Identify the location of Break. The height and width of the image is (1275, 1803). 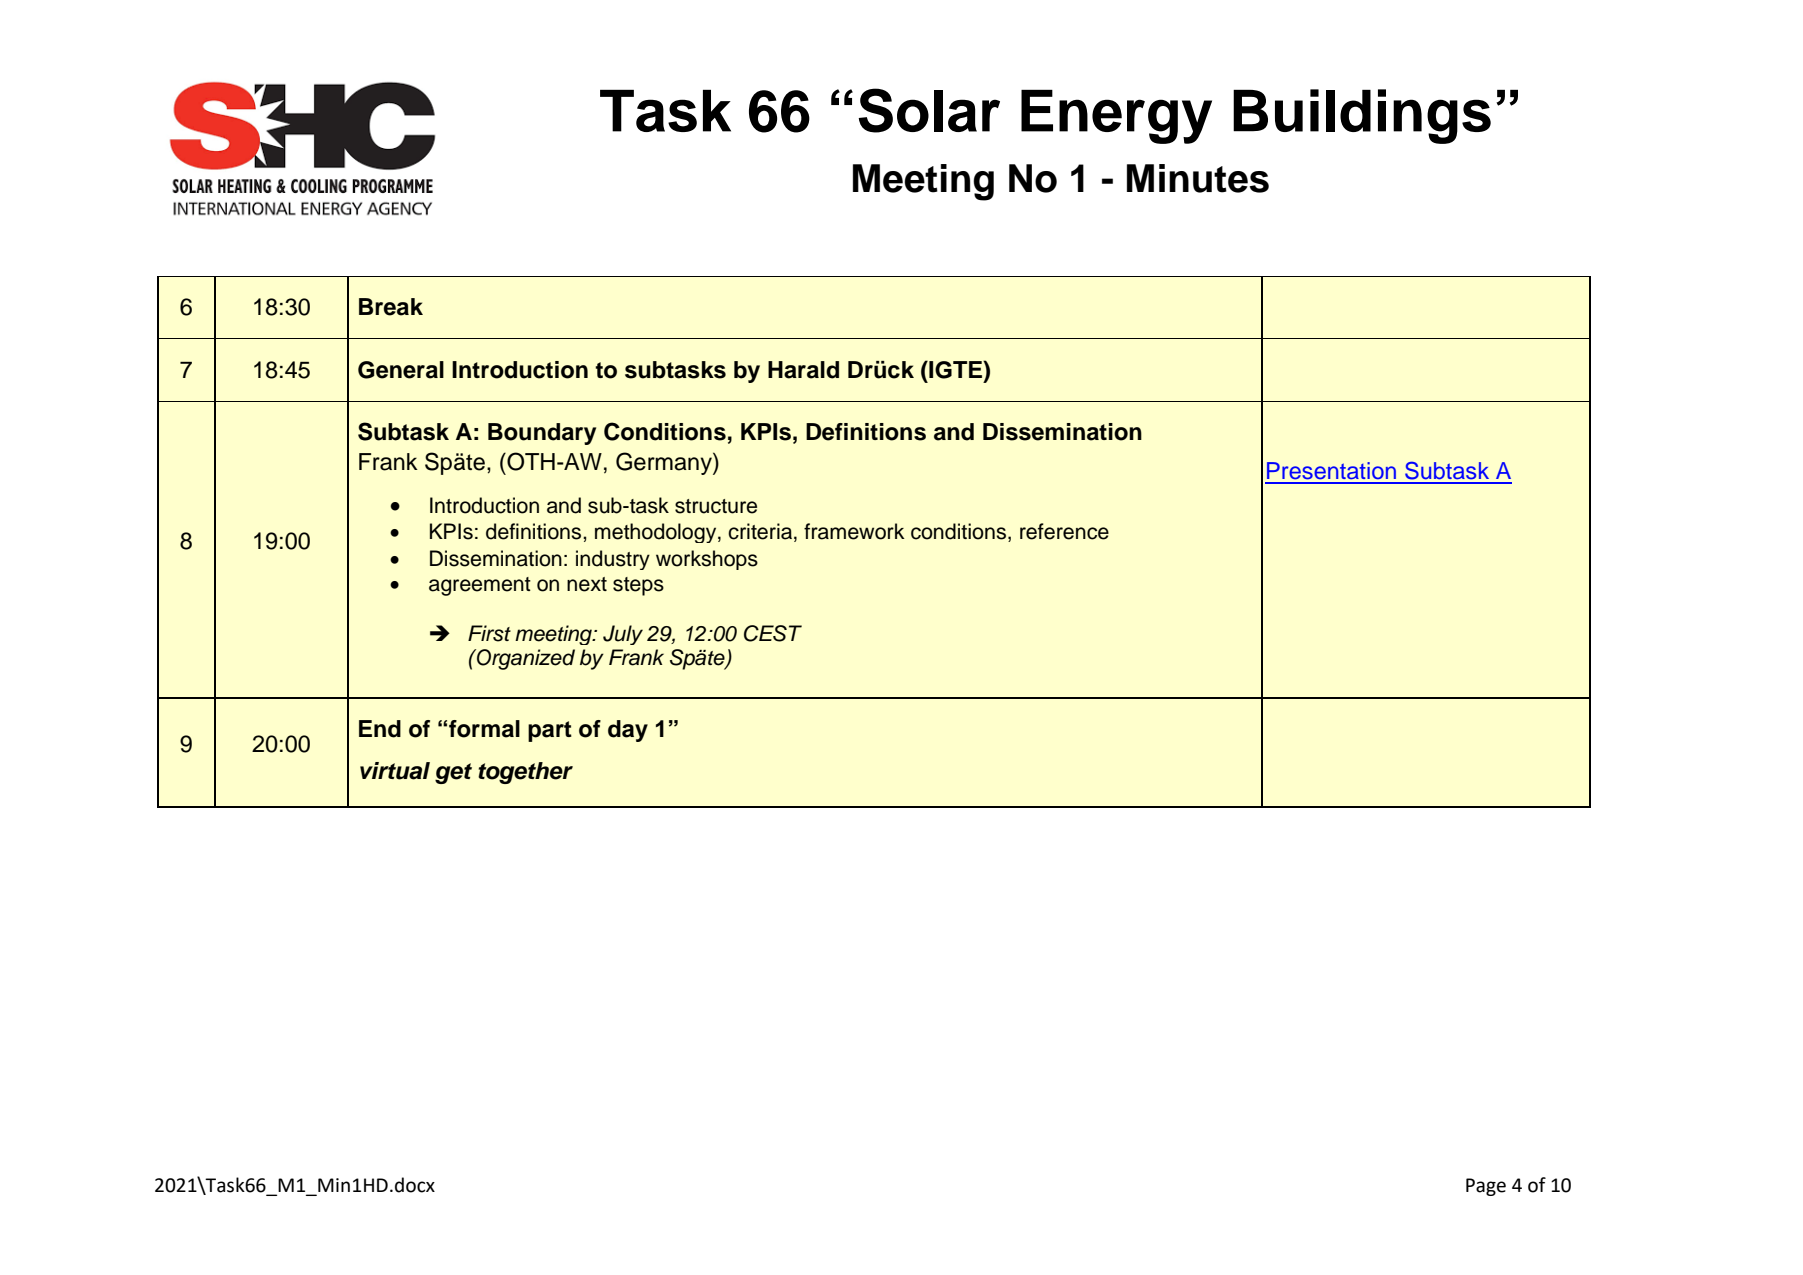
(391, 307).
